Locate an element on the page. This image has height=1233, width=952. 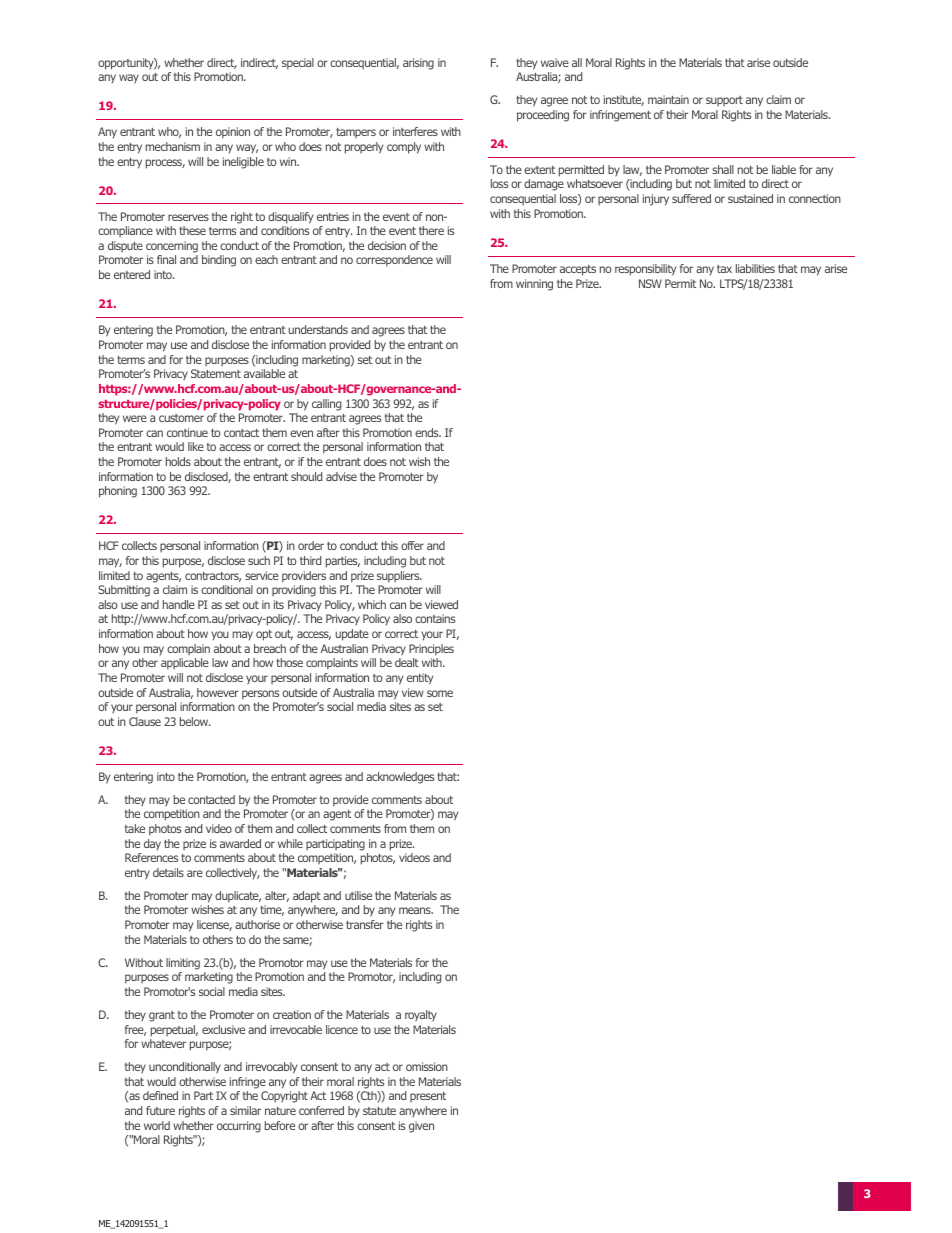
support is located at coordinates (724, 101).
